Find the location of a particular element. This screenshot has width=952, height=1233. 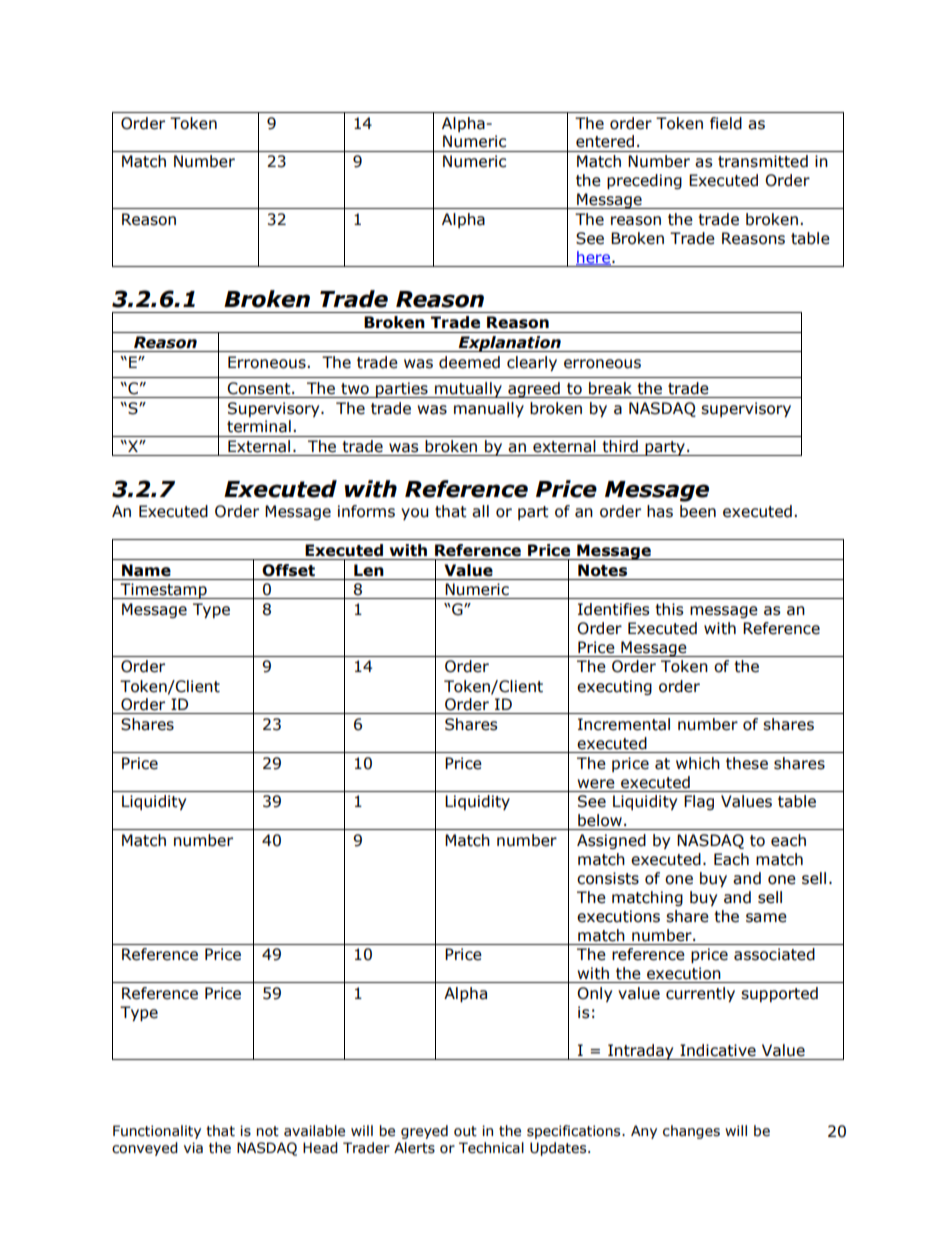

been is located at coordinates (698, 511).
